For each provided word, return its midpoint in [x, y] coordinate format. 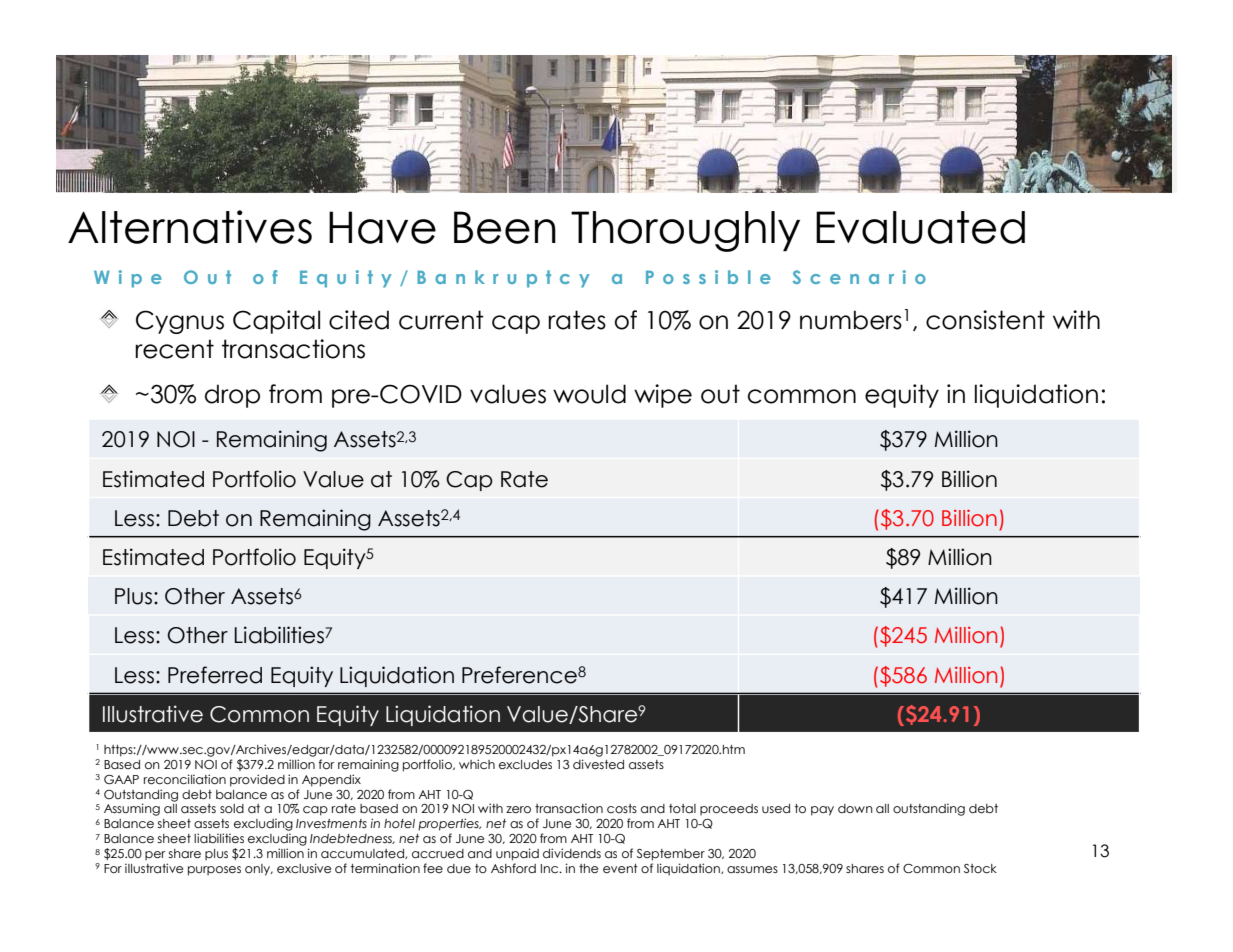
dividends [572, 853]
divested [598, 764]
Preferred [215, 675]
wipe [663, 396]
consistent [985, 320]
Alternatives [190, 227]
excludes [525, 765]
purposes [214, 871]
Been [505, 227]
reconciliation [185, 779]
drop [232, 396]
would [589, 394]
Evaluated [920, 227]
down [855, 808]
